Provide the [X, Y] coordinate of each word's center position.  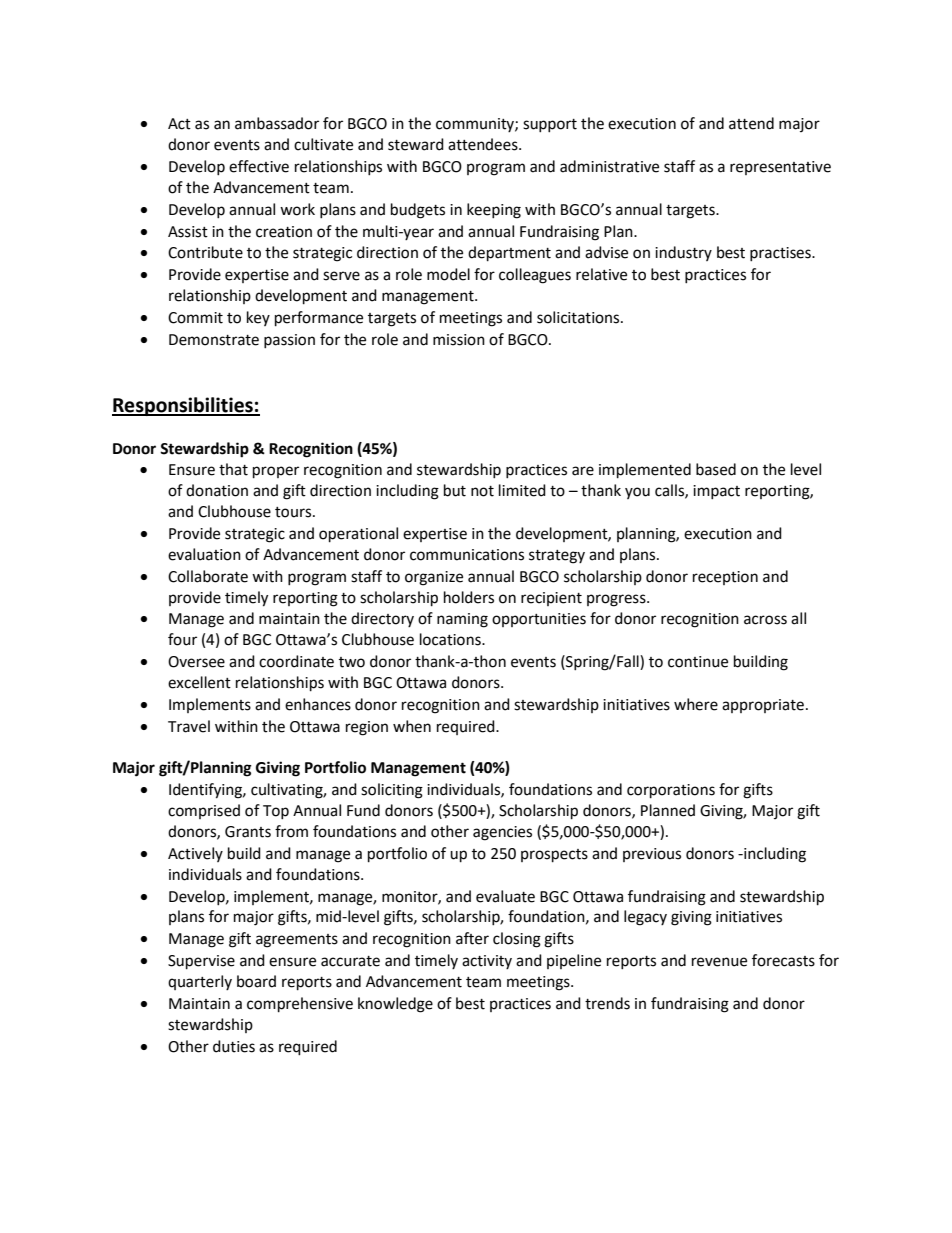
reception [725, 578]
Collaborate [208, 576]
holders [469, 597]
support [550, 125]
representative [780, 168]
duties [234, 1046]
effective [259, 166]
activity [487, 962]
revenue [719, 962]
